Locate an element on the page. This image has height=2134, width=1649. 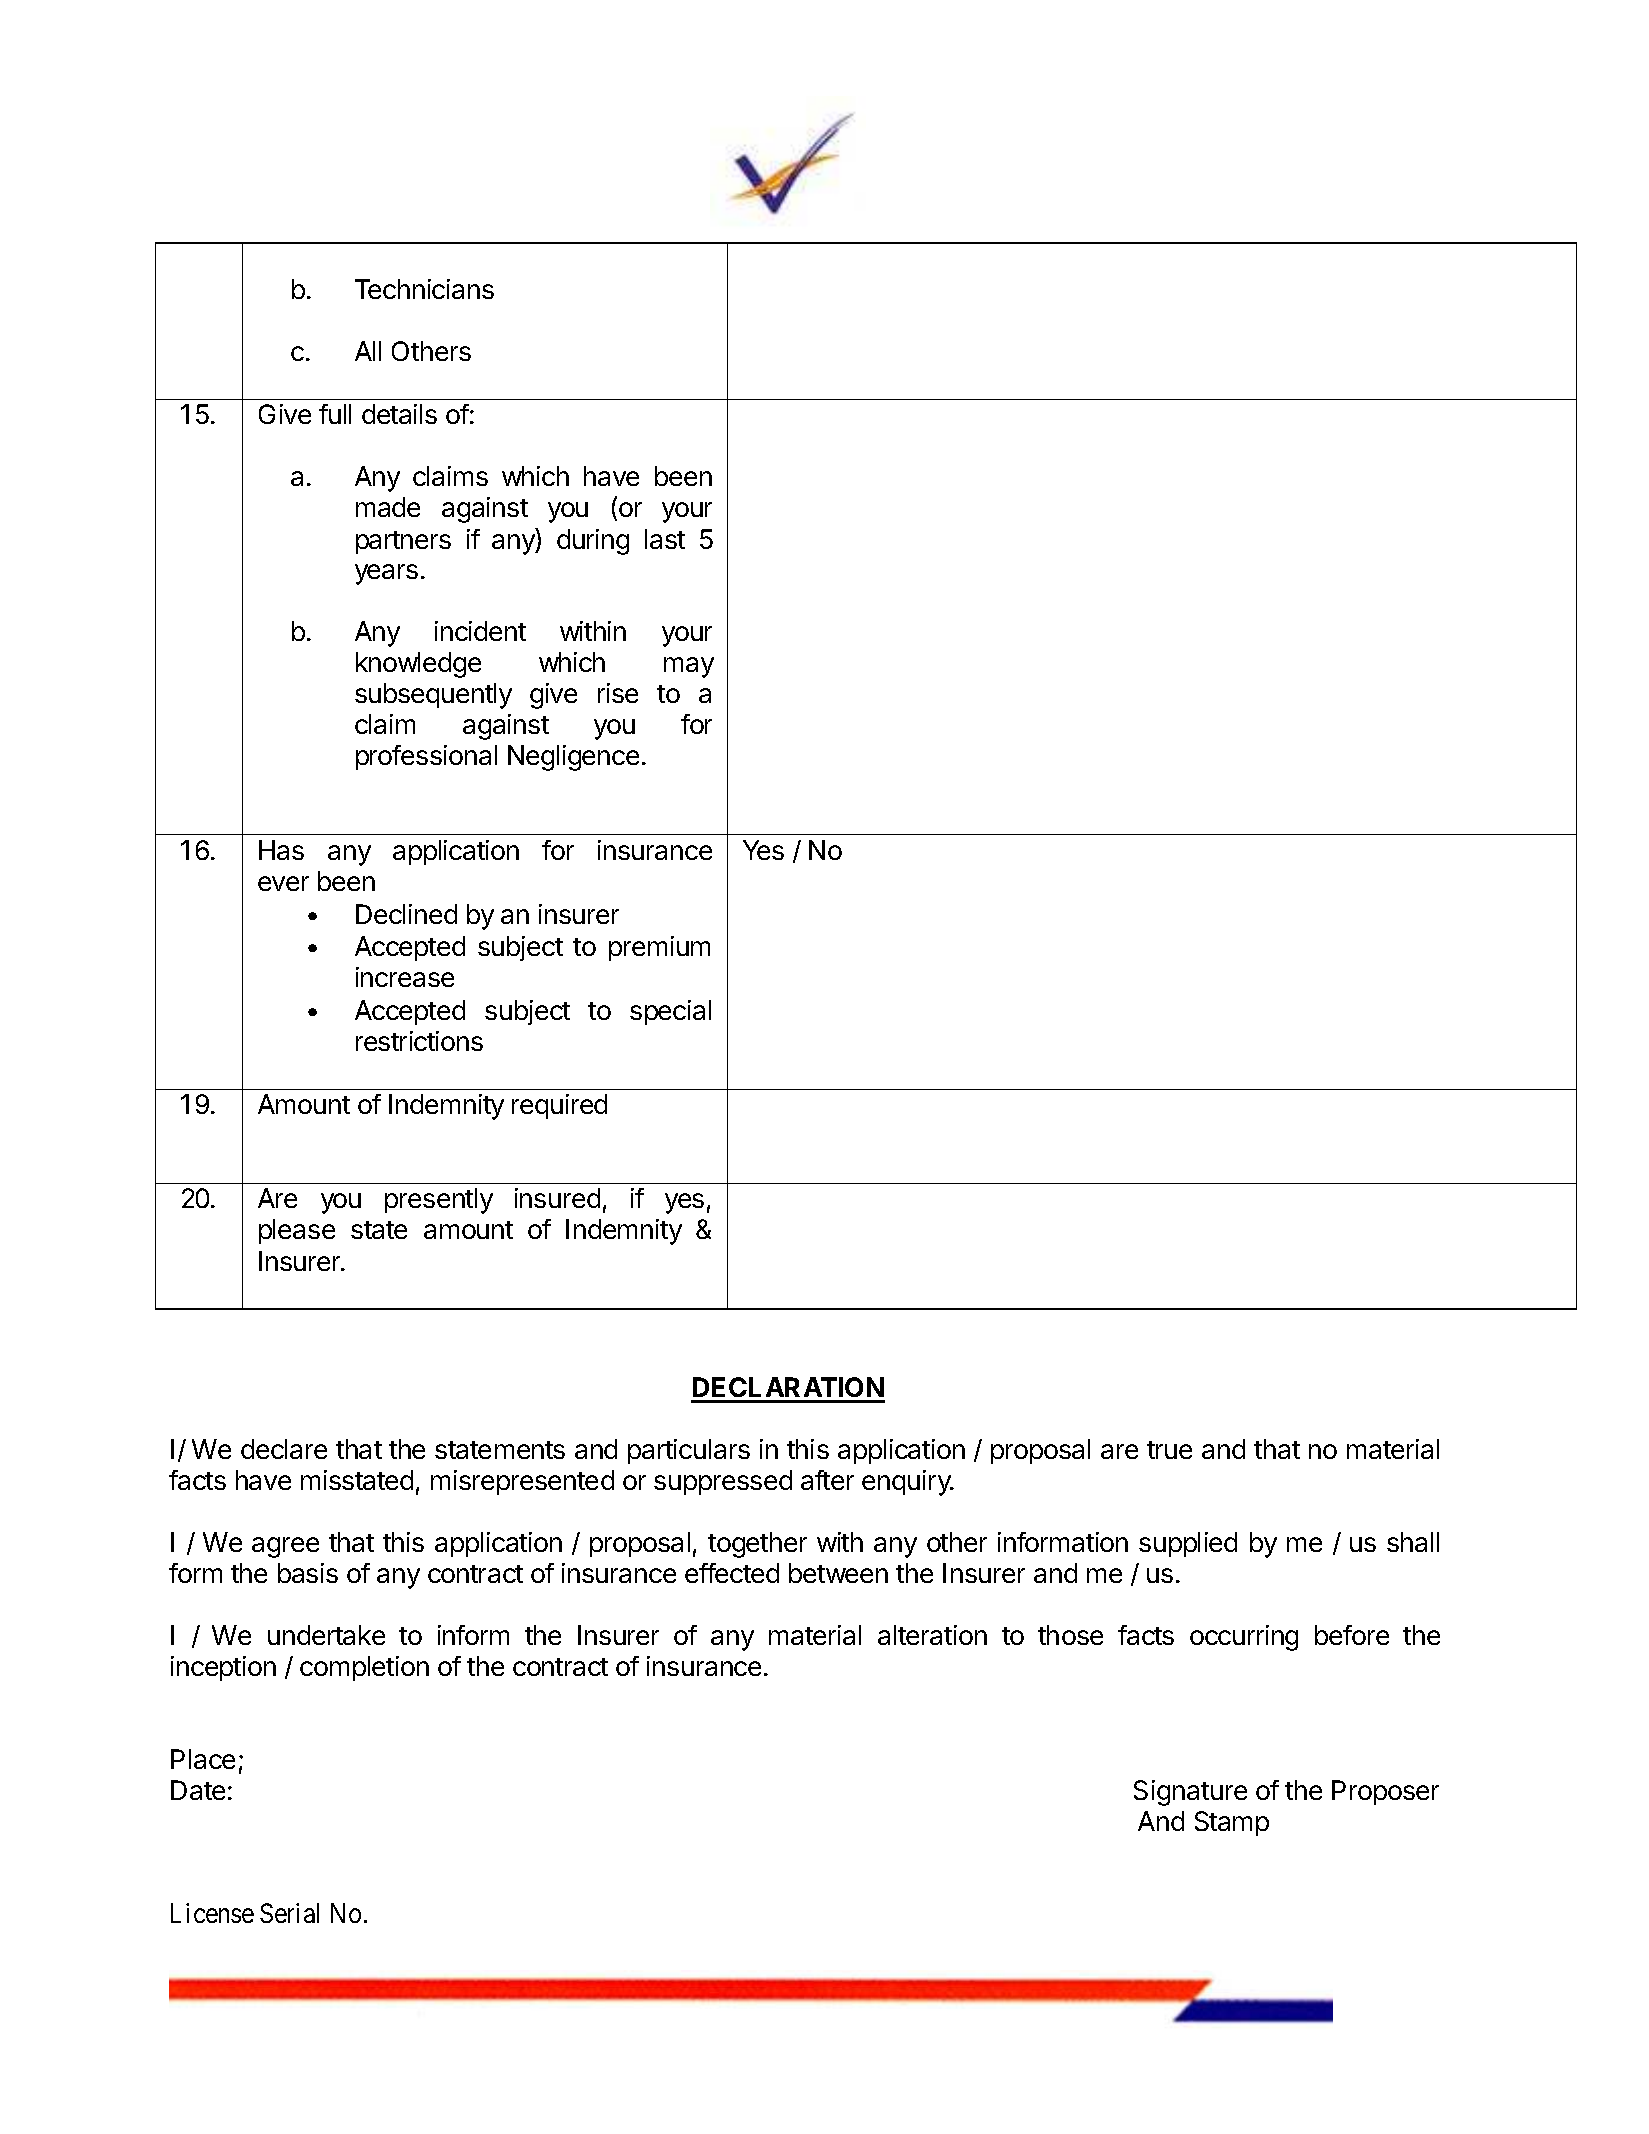
Has is located at coordinates (281, 850).
